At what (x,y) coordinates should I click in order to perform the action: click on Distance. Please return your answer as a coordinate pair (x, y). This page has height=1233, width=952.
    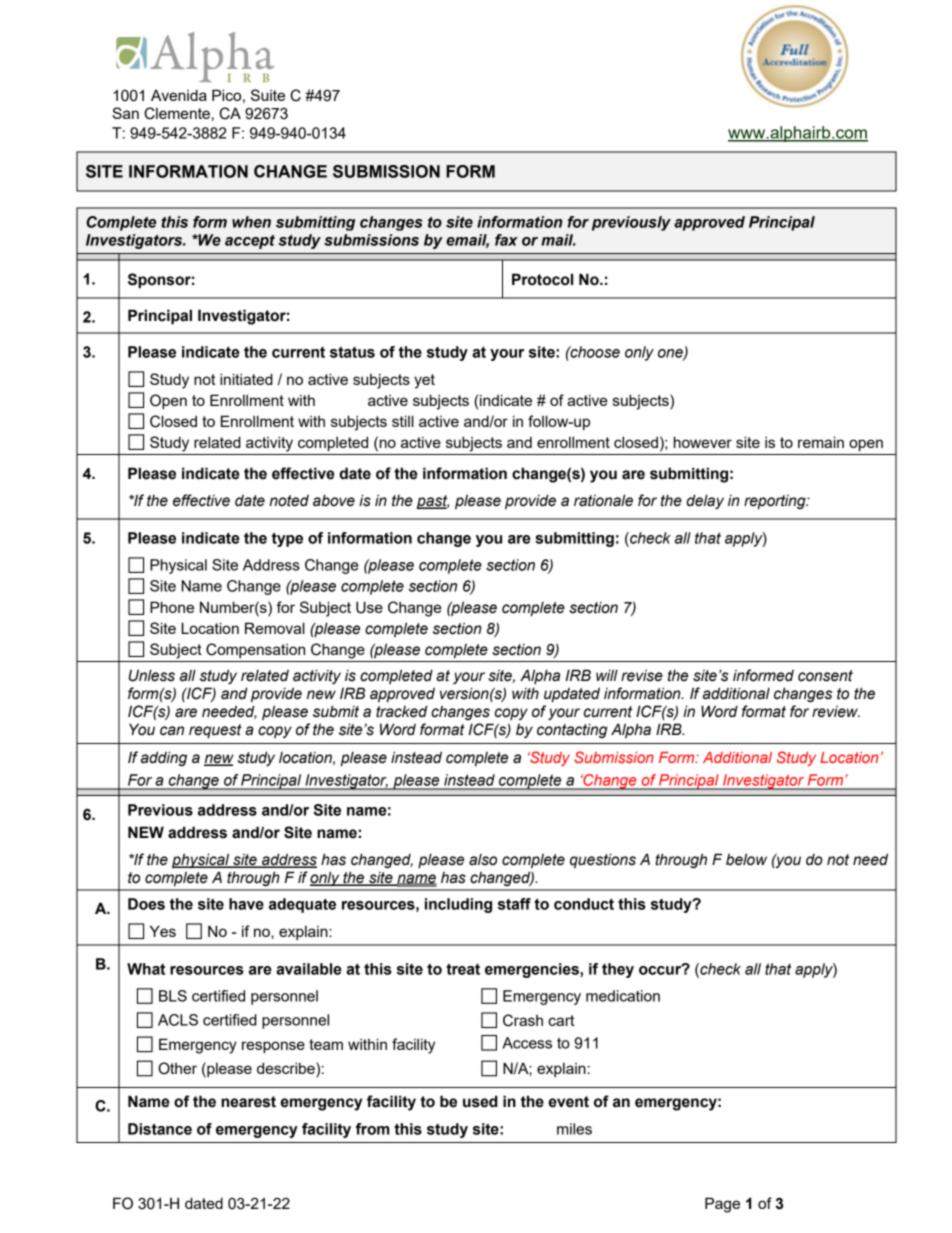
    Looking at the image, I should click on (160, 1129).
